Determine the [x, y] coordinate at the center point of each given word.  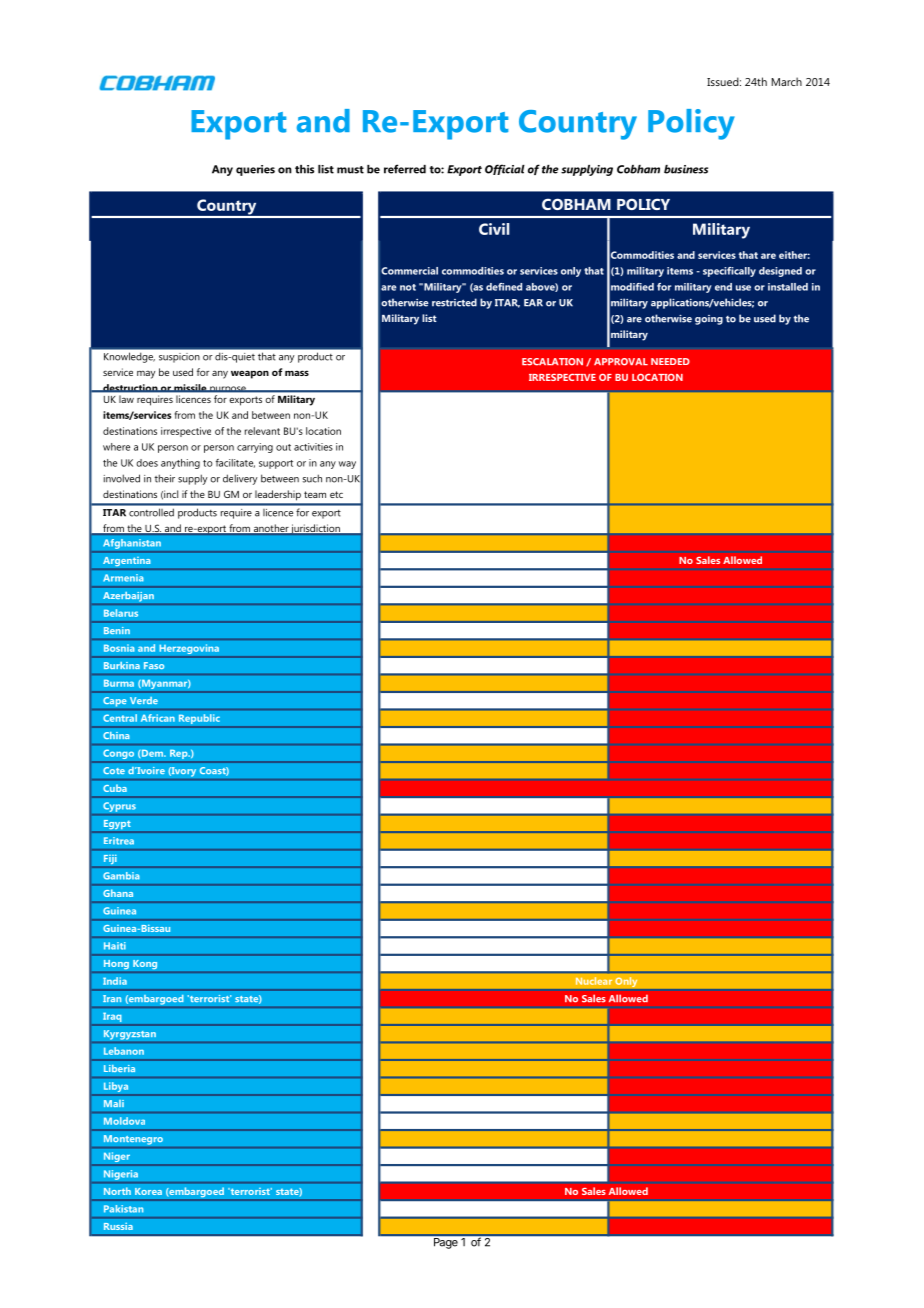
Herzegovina [189, 649]
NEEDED [670, 361]
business [686, 169]
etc [336, 494]
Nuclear [594, 981]
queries [255, 170]
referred [405, 169]
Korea [148, 1191]
